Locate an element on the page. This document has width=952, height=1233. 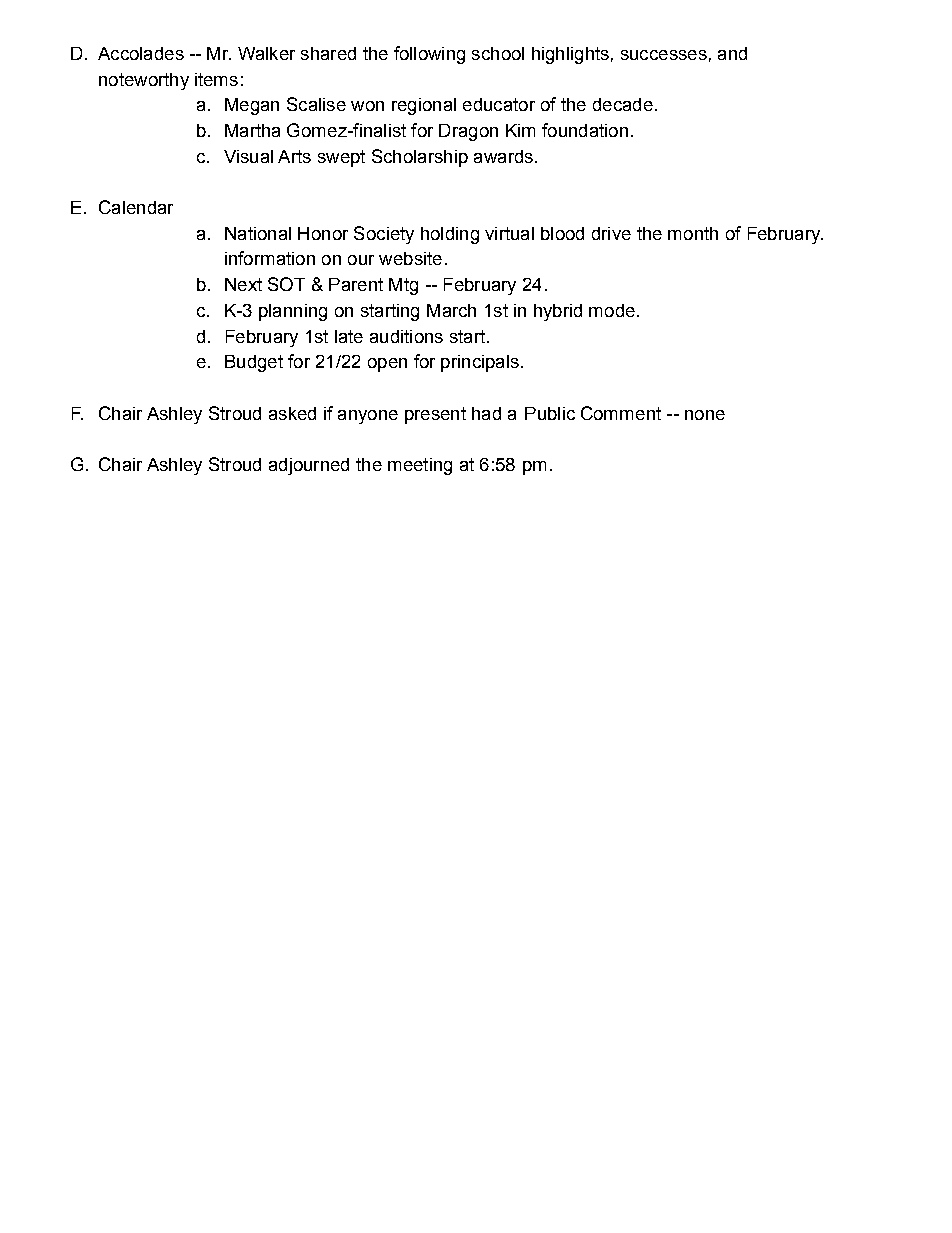
successes is located at coordinates (664, 55).
